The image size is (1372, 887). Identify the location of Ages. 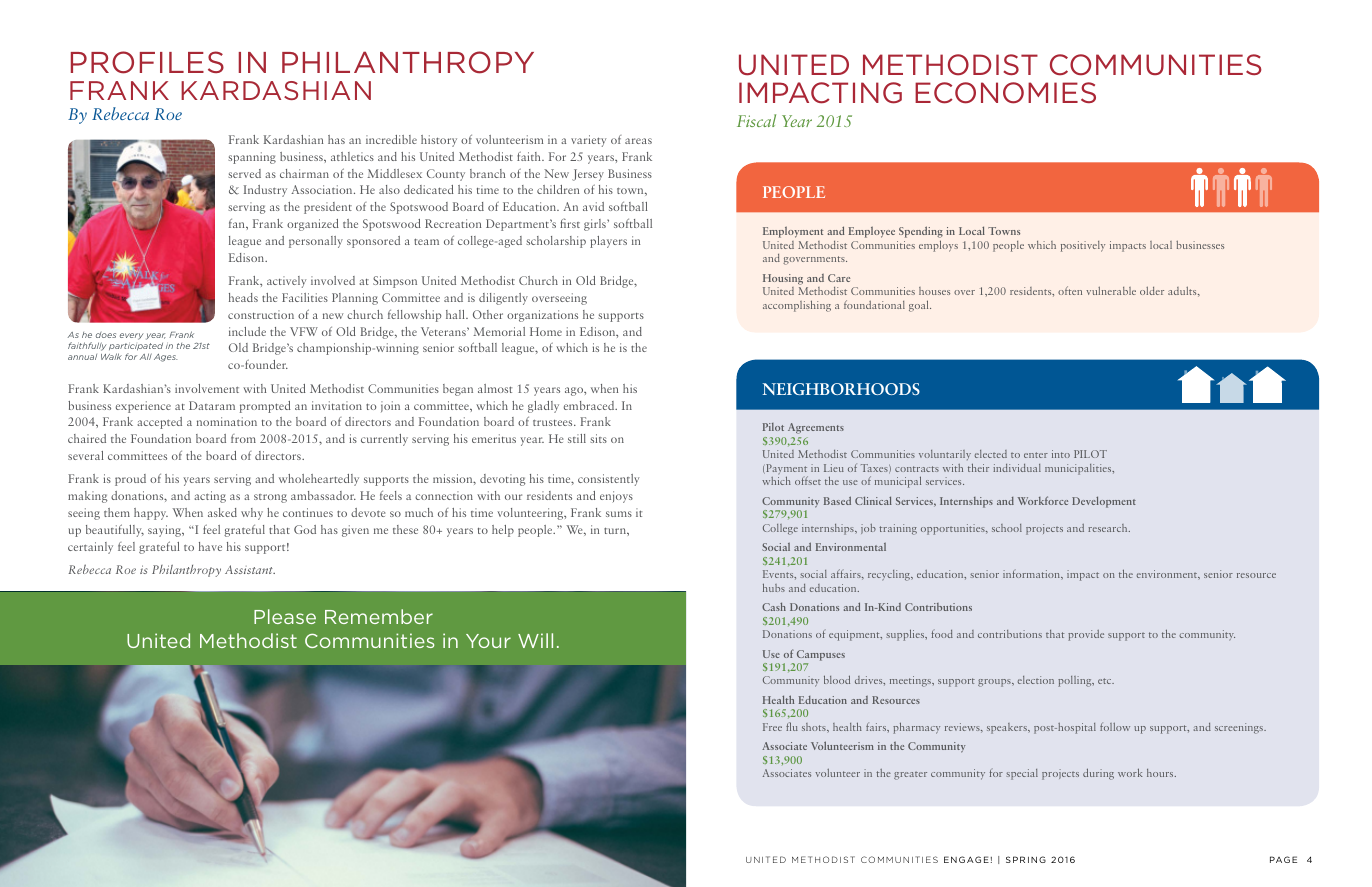
(166, 358).
